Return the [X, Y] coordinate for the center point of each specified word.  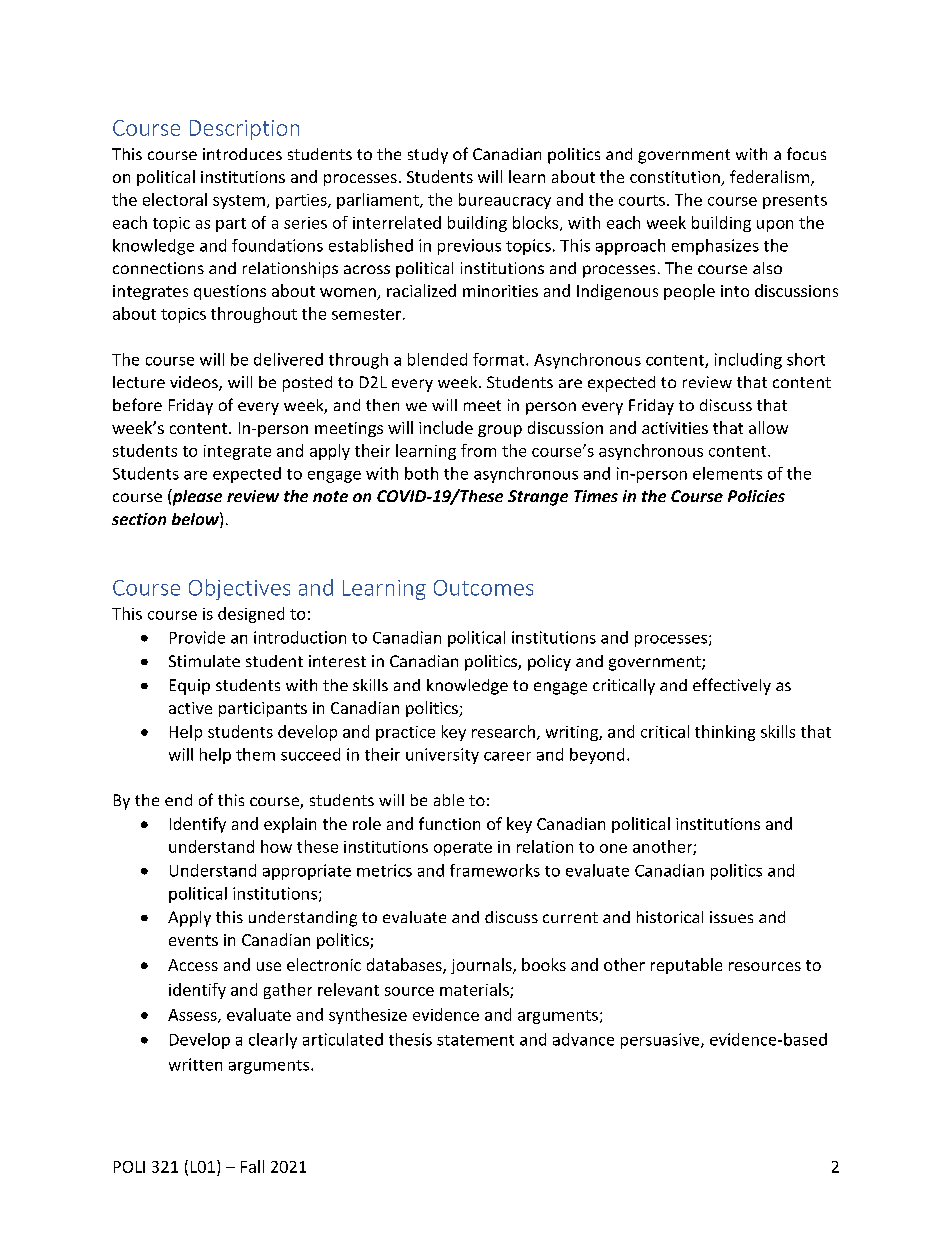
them [255, 754]
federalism [769, 176]
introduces [242, 154]
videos [195, 383]
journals [482, 966]
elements [727, 473]
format [500, 359]
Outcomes [483, 588]
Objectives [239, 589]
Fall [252, 1166]
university [442, 756]
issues [731, 917]
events [193, 940]
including [748, 361]
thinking [725, 733]
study [428, 156]
